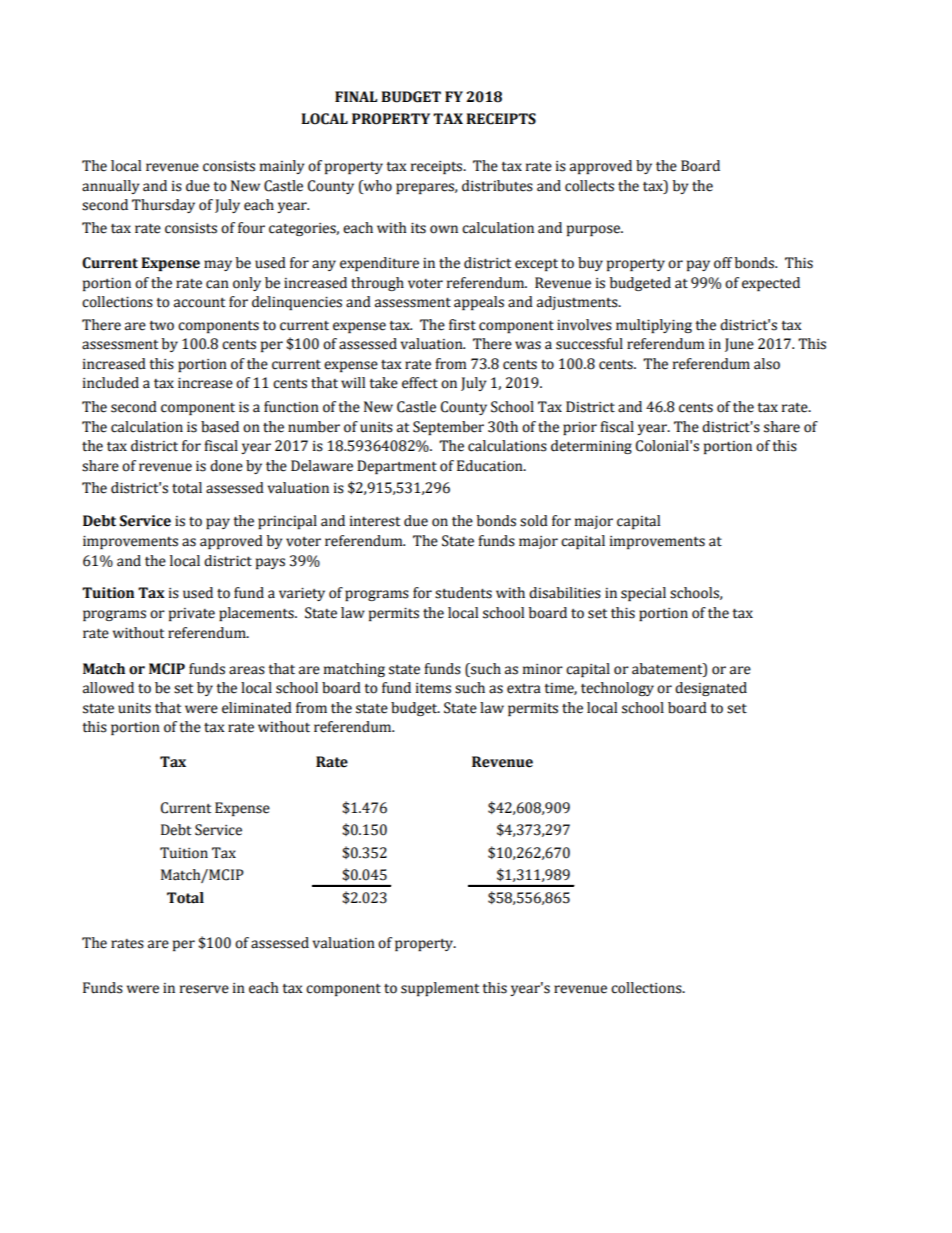  I want to click on interest, so click(375, 521).
